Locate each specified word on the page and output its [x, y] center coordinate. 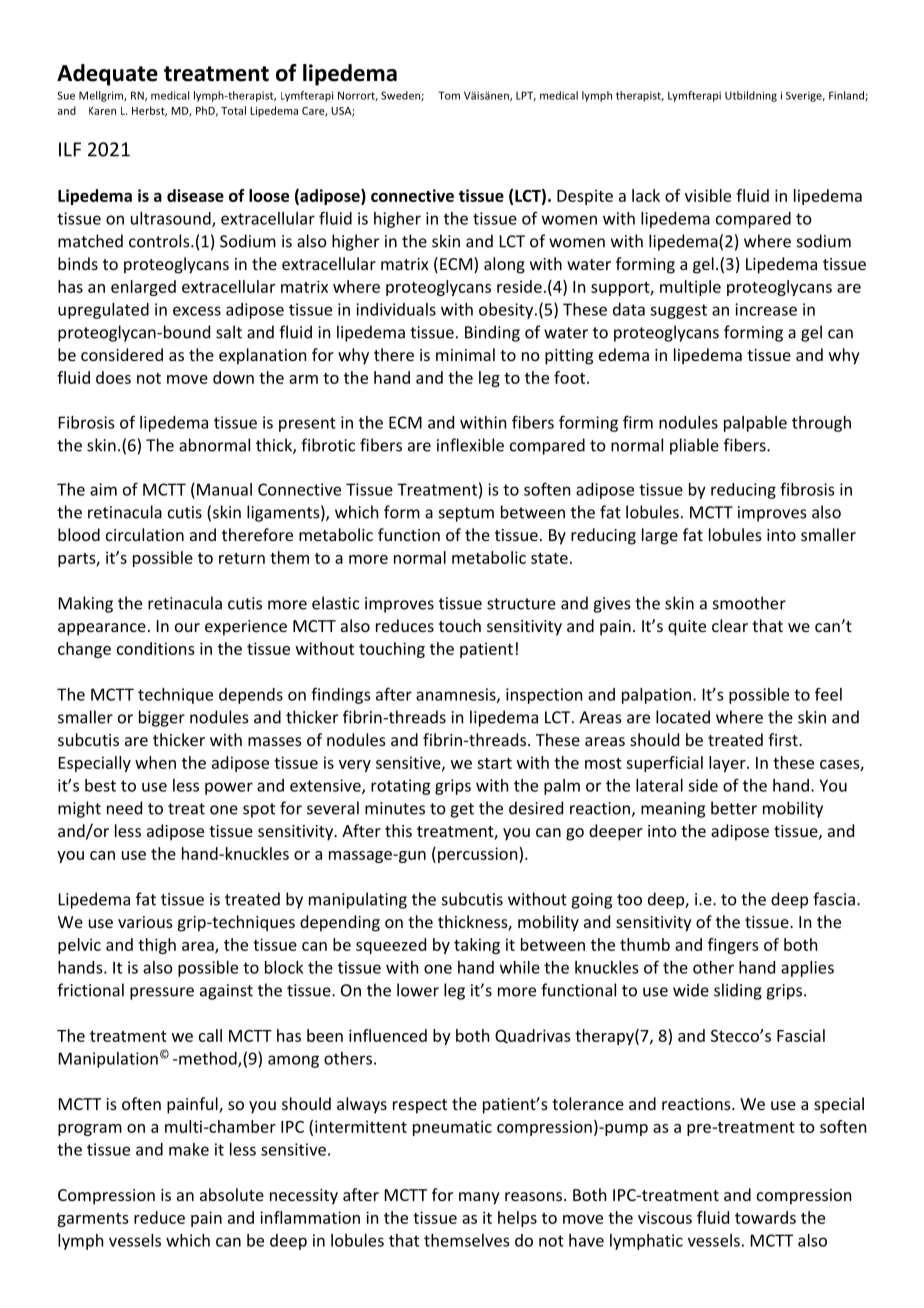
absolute [232, 1194]
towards [765, 1217]
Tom [449, 95]
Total [233, 110]
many [479, 1198]
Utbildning [751, 96]
